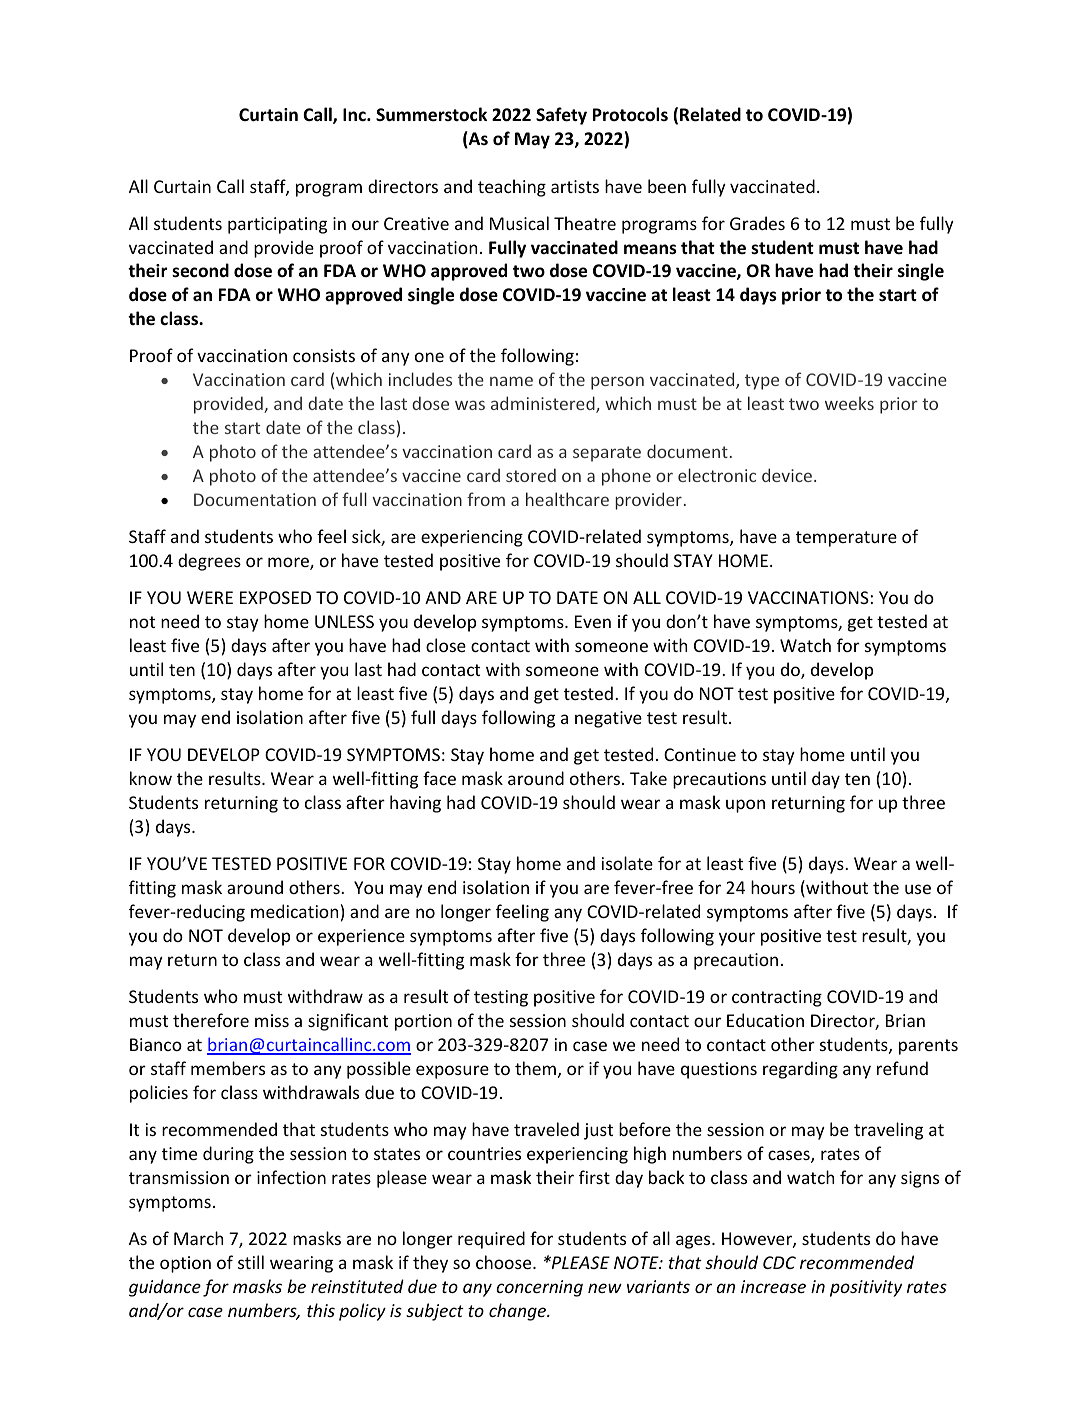 The image size is (1092, 1413). I want to click on positivity, so click(866, 1288).
